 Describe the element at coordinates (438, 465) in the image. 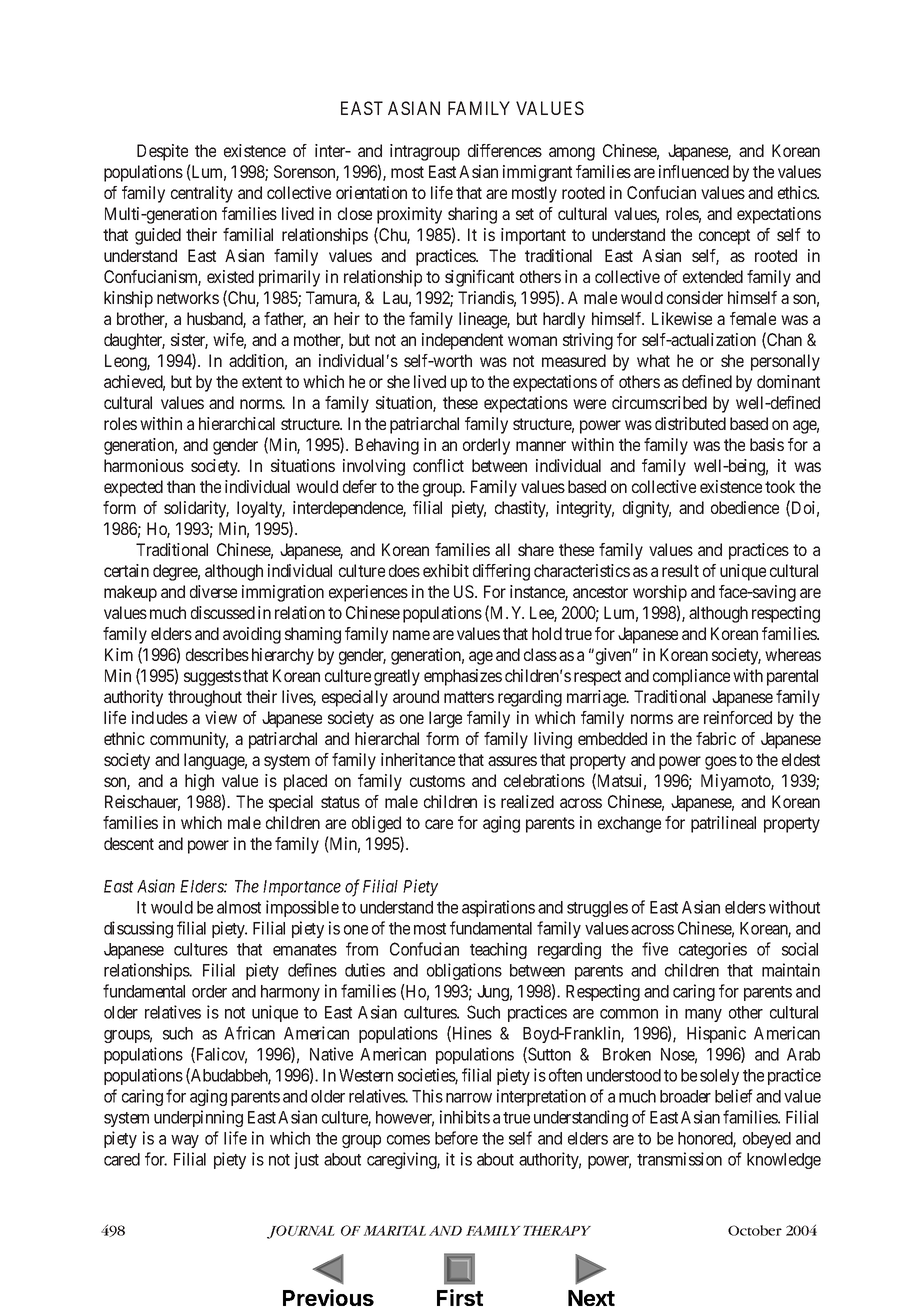

I see `conflict` at that location.
